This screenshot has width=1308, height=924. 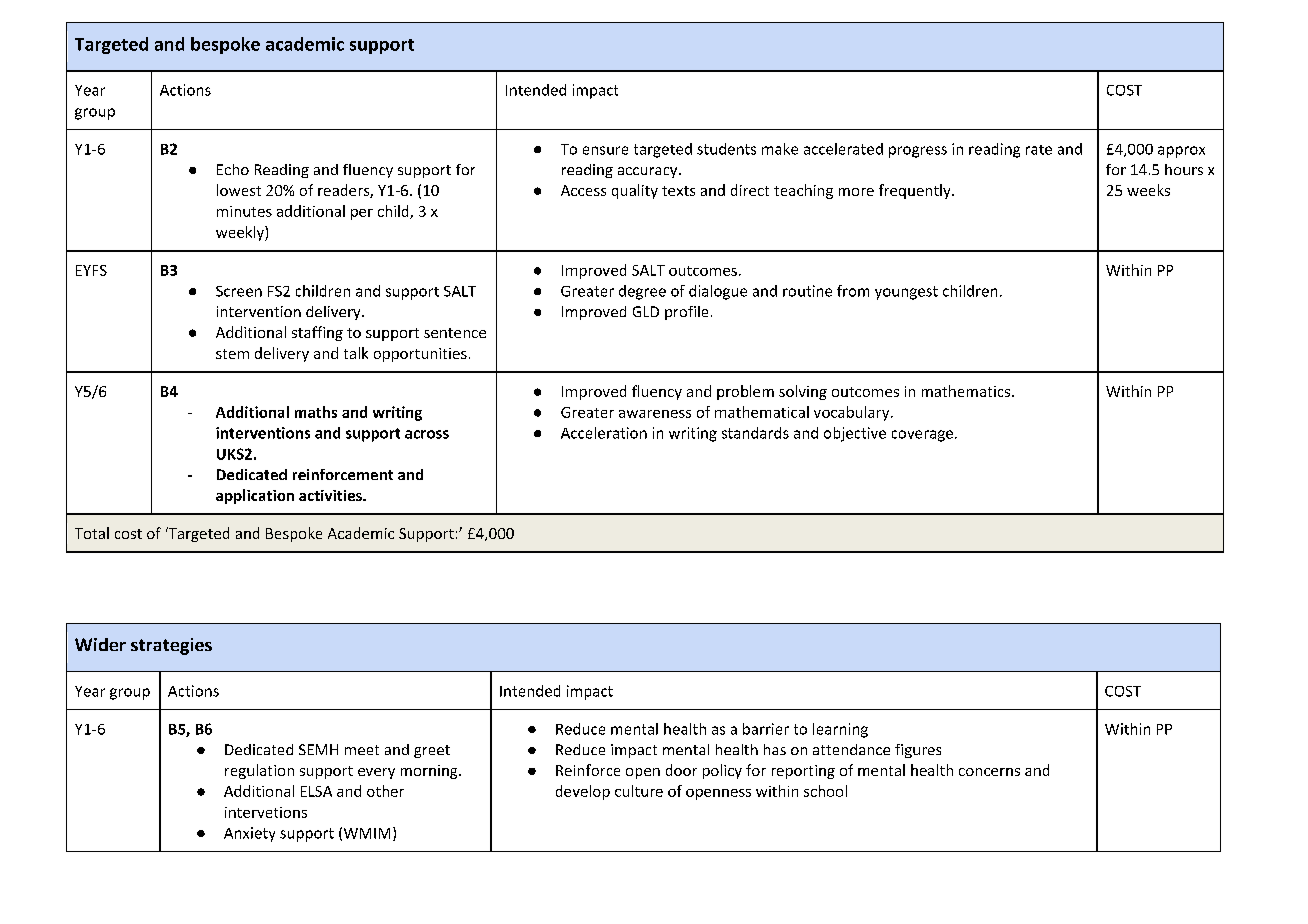 I want to click on Acceleration, so click(x=604, y=433).
